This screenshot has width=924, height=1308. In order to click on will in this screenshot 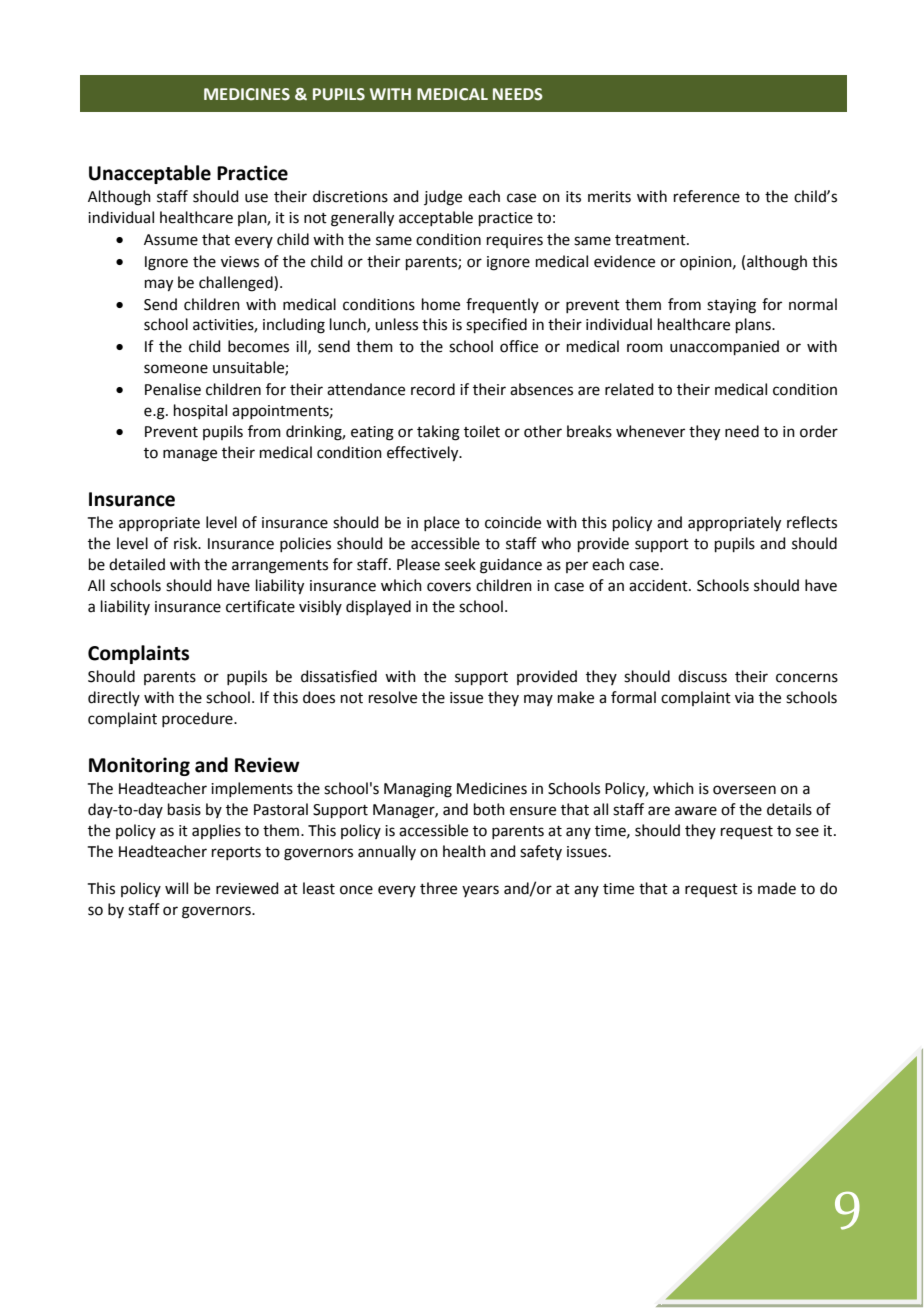, I will do `click(176, 888)`.
